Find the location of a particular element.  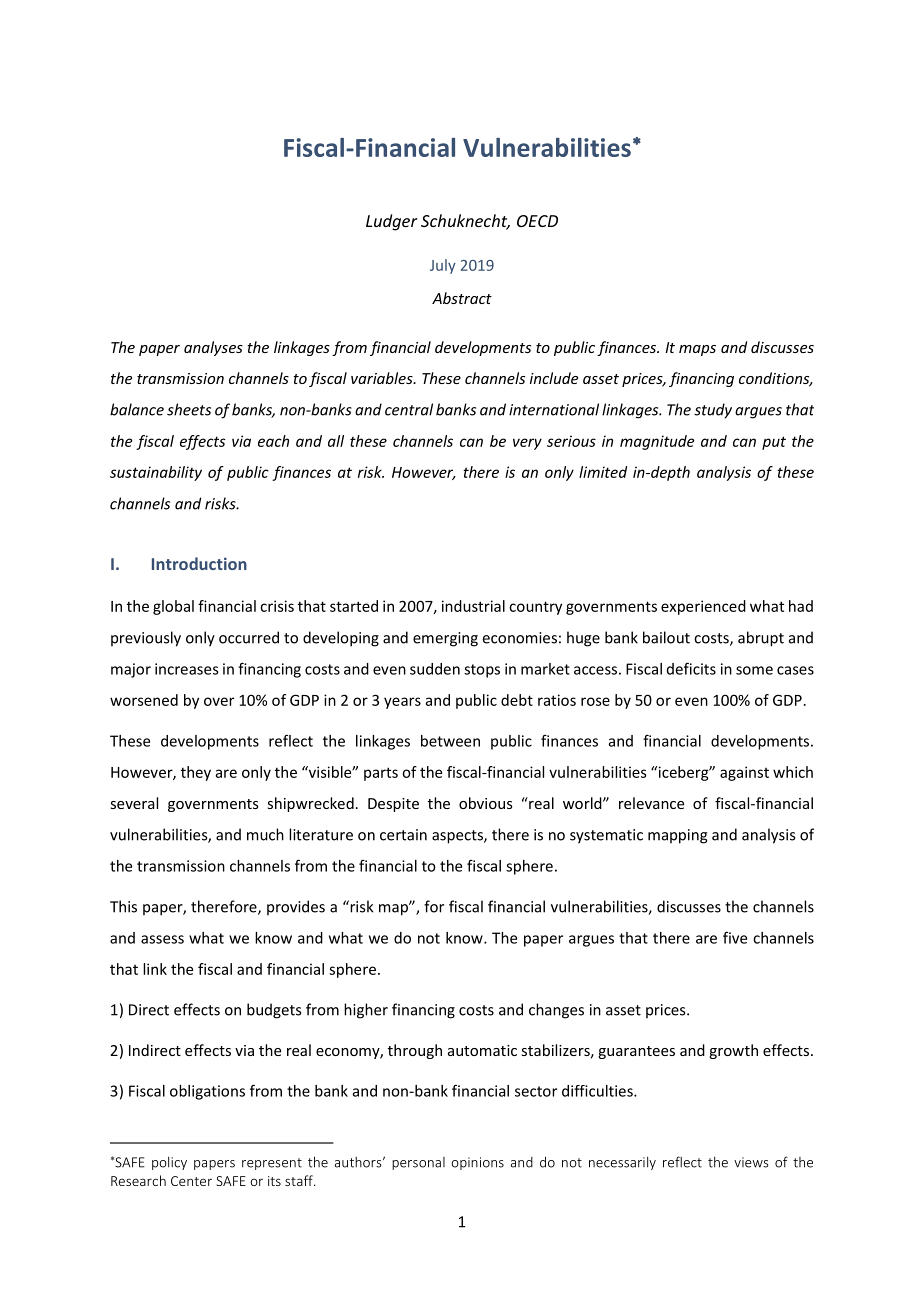

maps is located at coordinates (697, 350).
